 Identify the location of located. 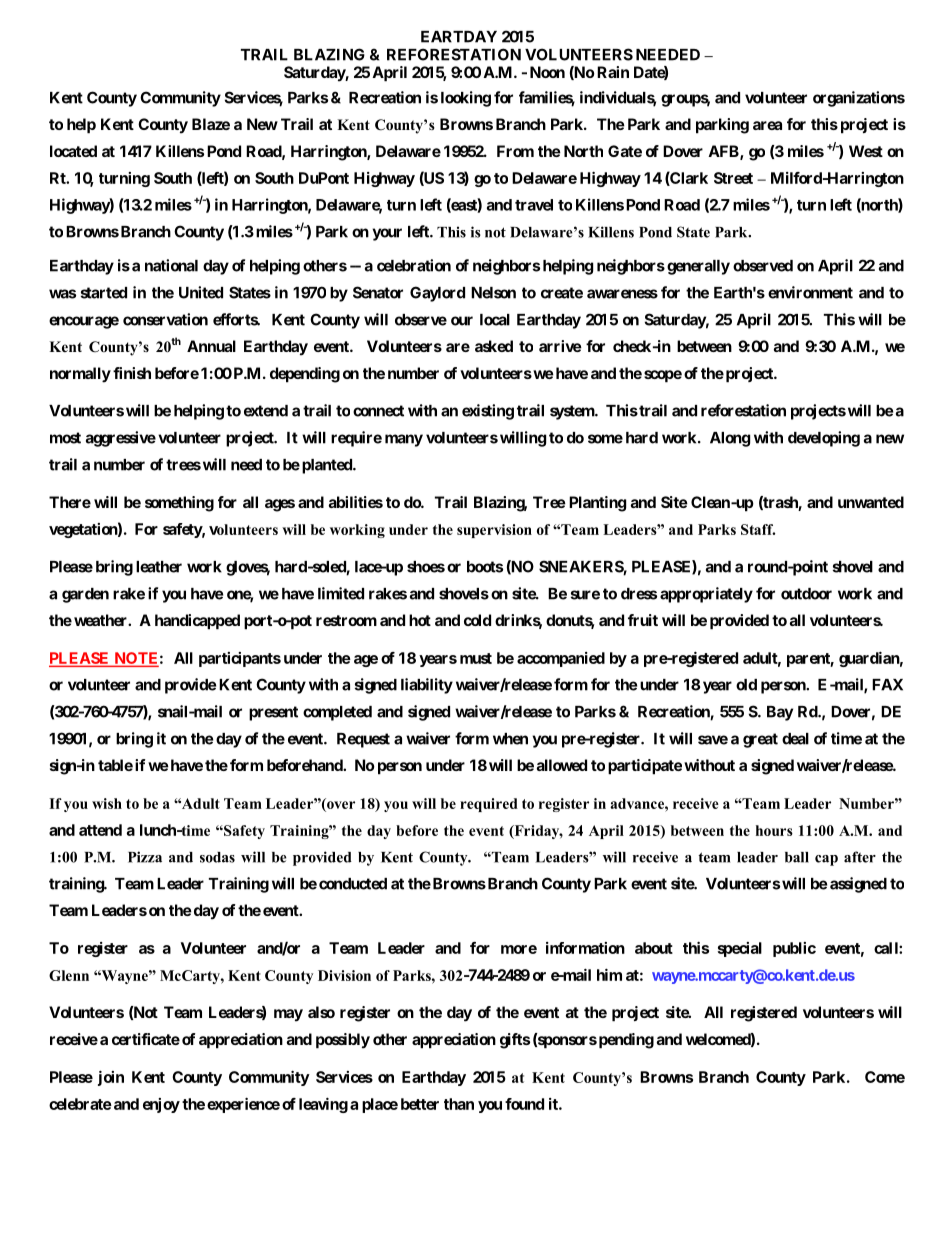
(73, 151).
